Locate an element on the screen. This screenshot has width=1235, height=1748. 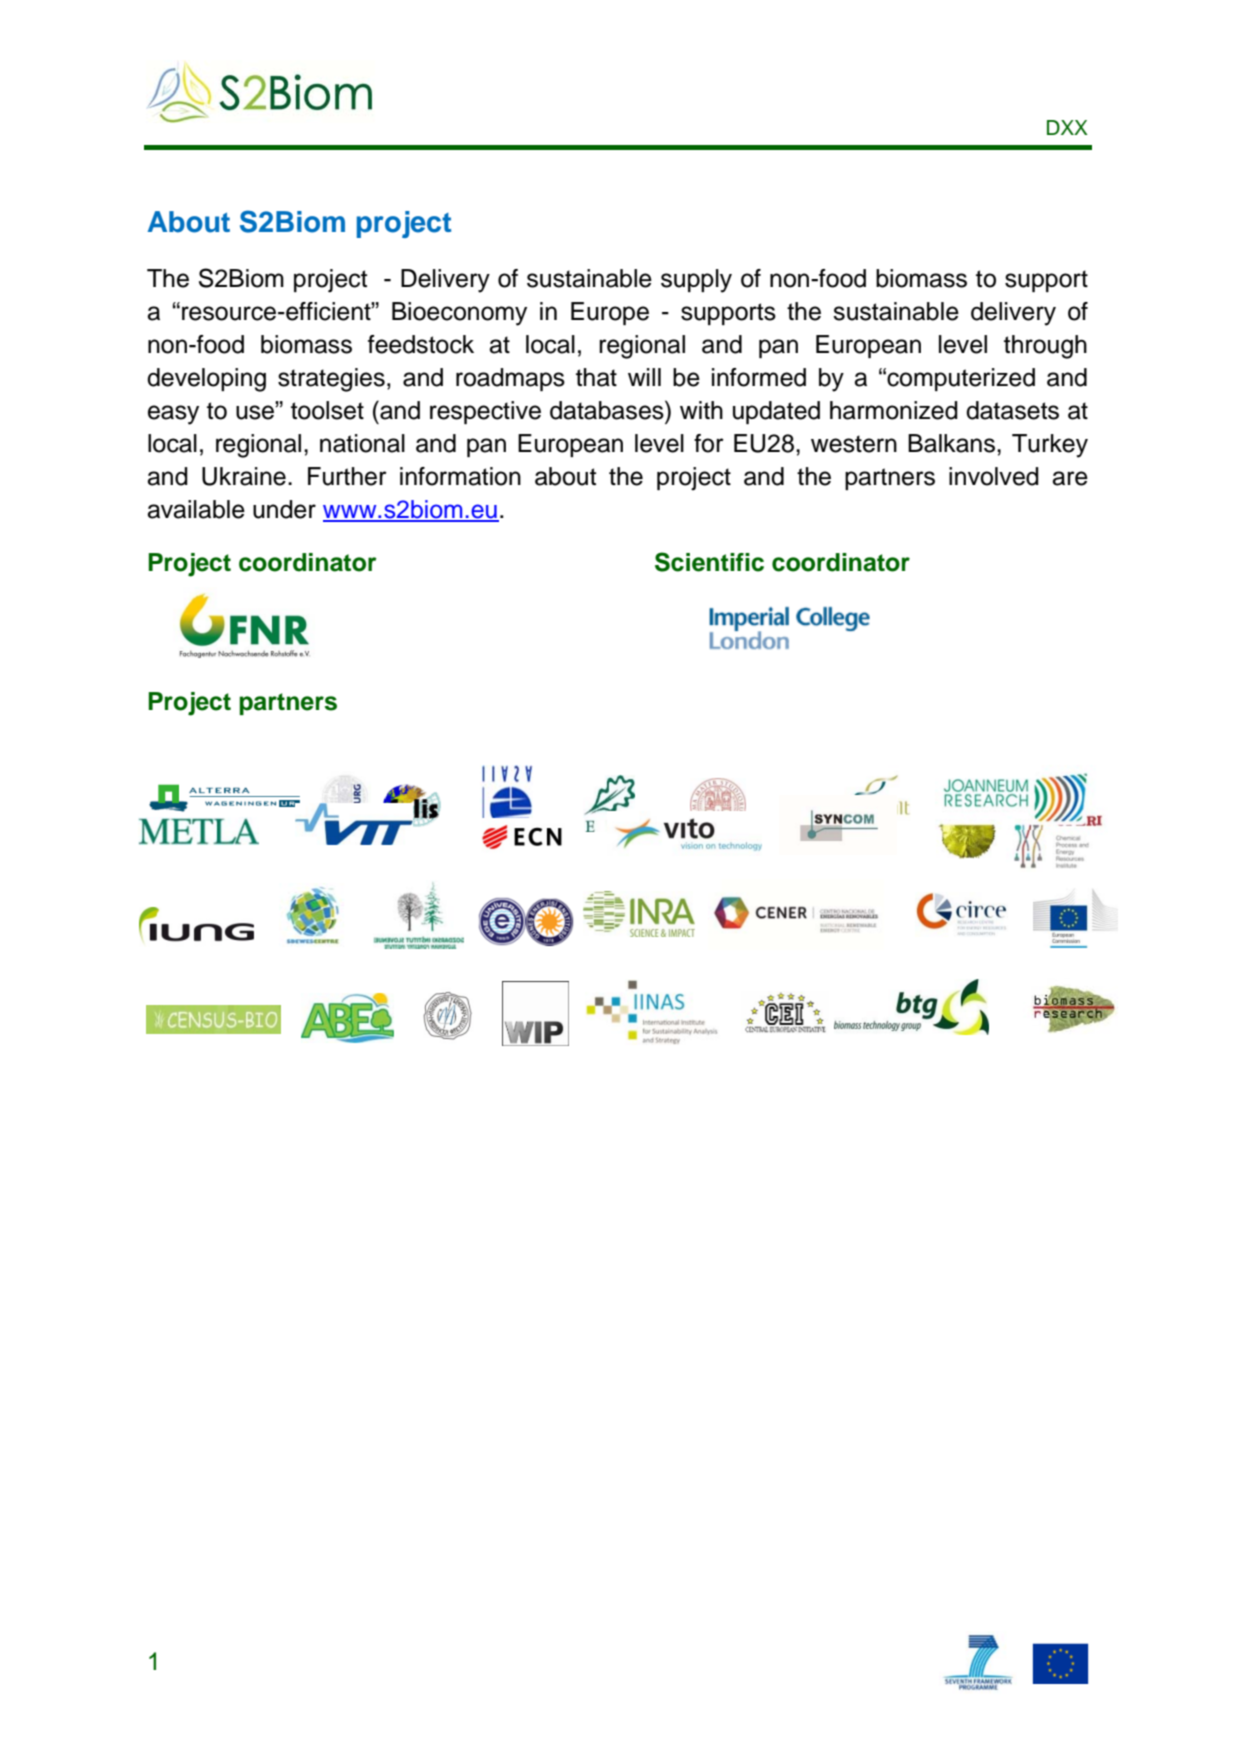
under is located at coordinates (284, 509).
